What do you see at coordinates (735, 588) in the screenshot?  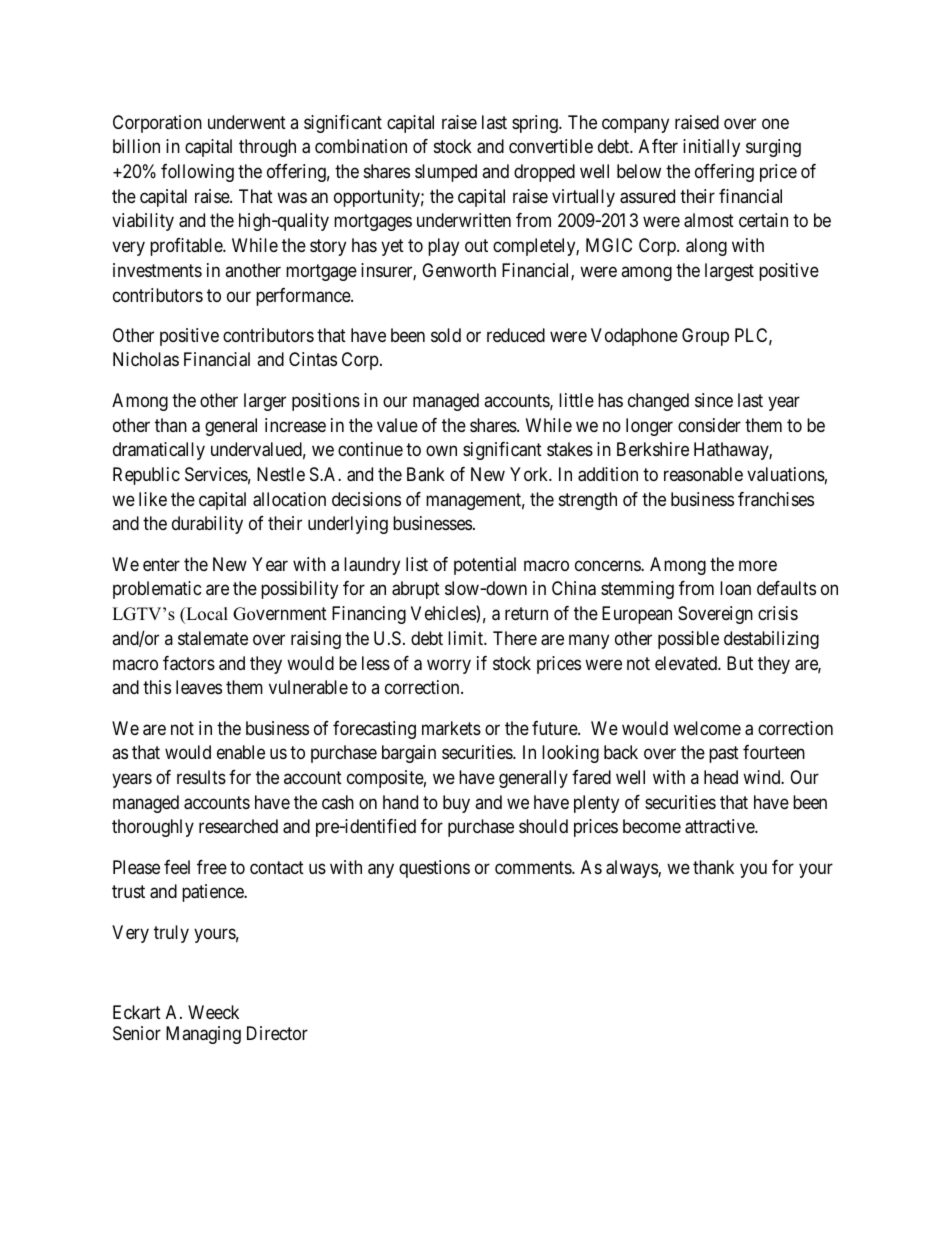 I see `loan` at bounding box center [735, 588].
